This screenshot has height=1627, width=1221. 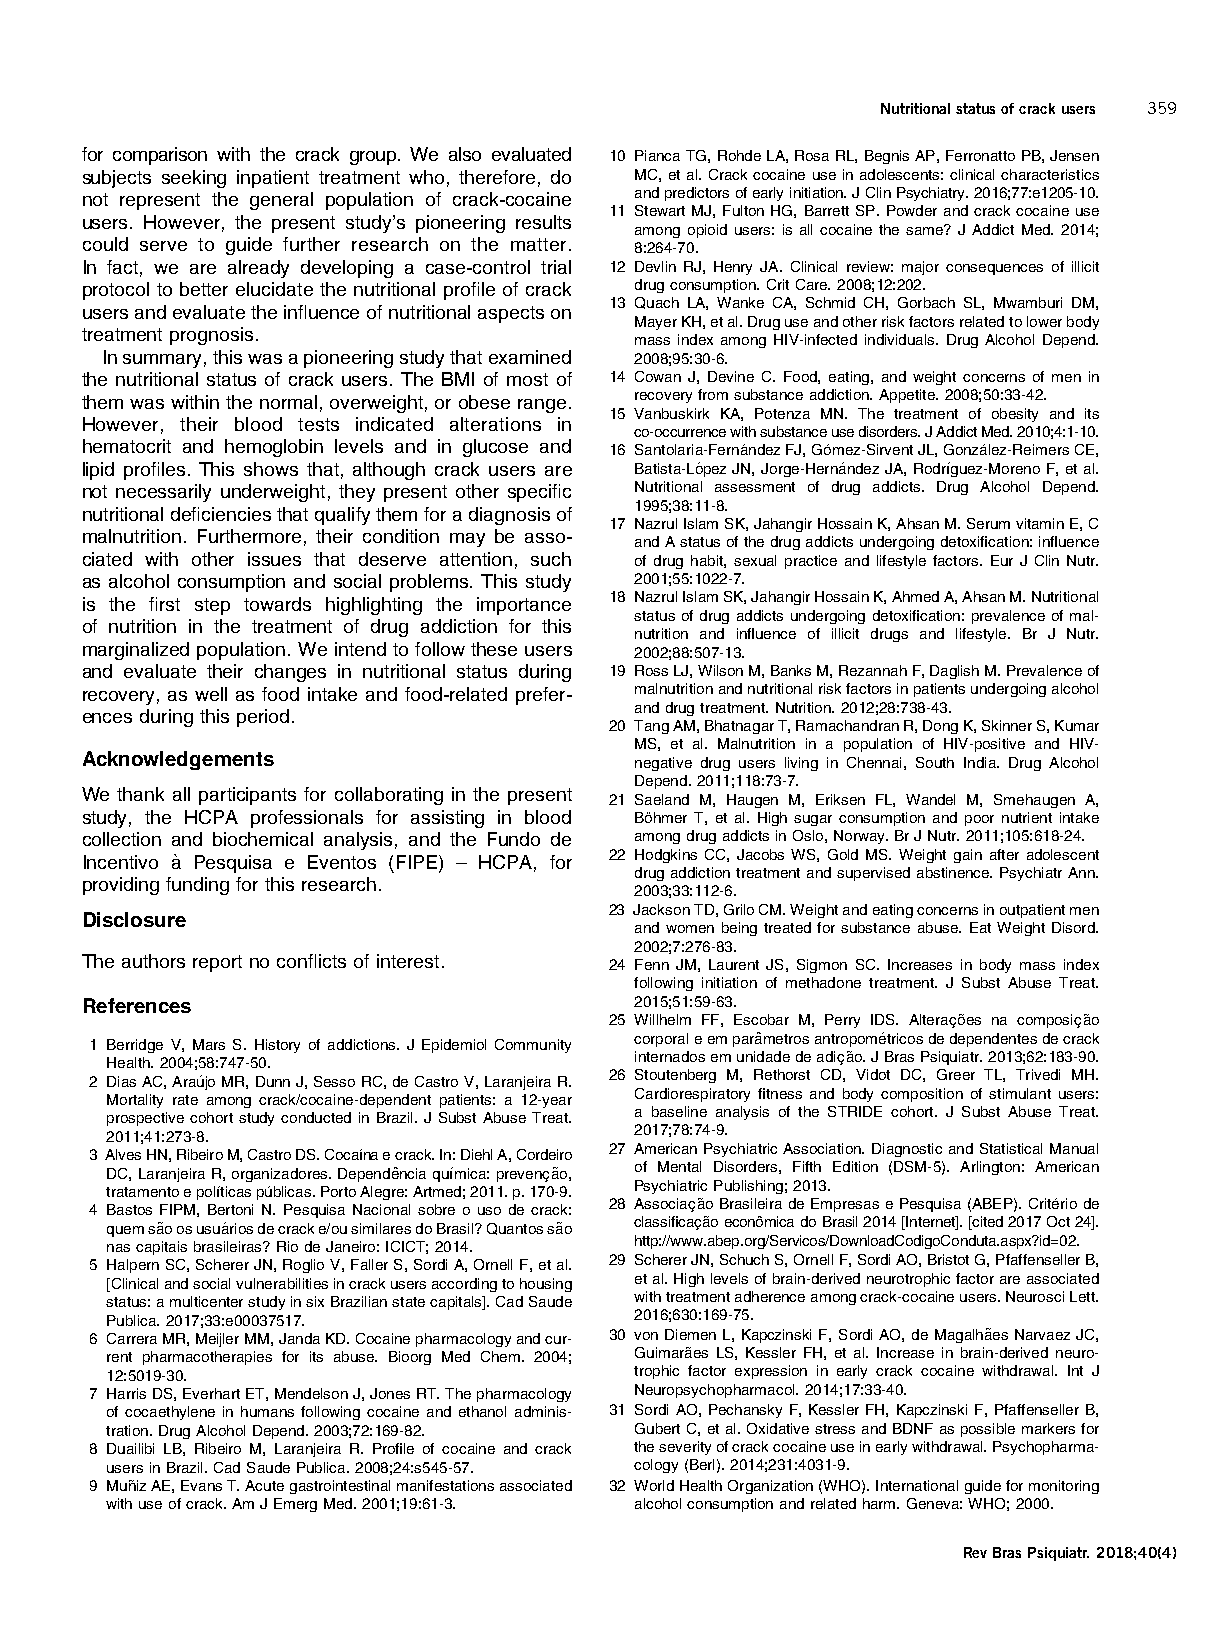 I want to click on results, so click(x=543, y=222).
